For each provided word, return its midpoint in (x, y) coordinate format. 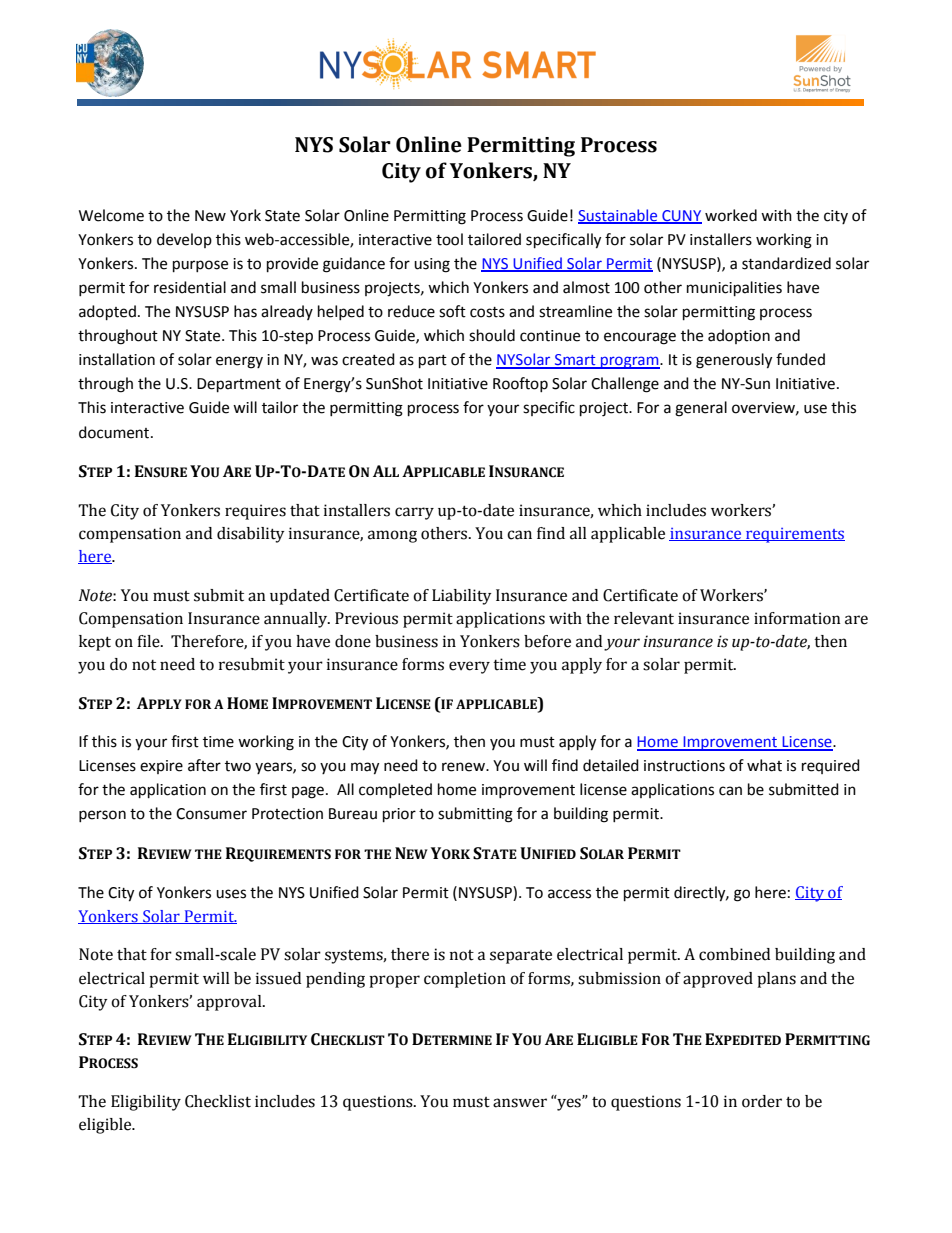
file (149, 641)
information (797, 618)
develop (184, 240)
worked (731, 215)
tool (449, 239)
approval (230, 1003)
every (469, 667)
